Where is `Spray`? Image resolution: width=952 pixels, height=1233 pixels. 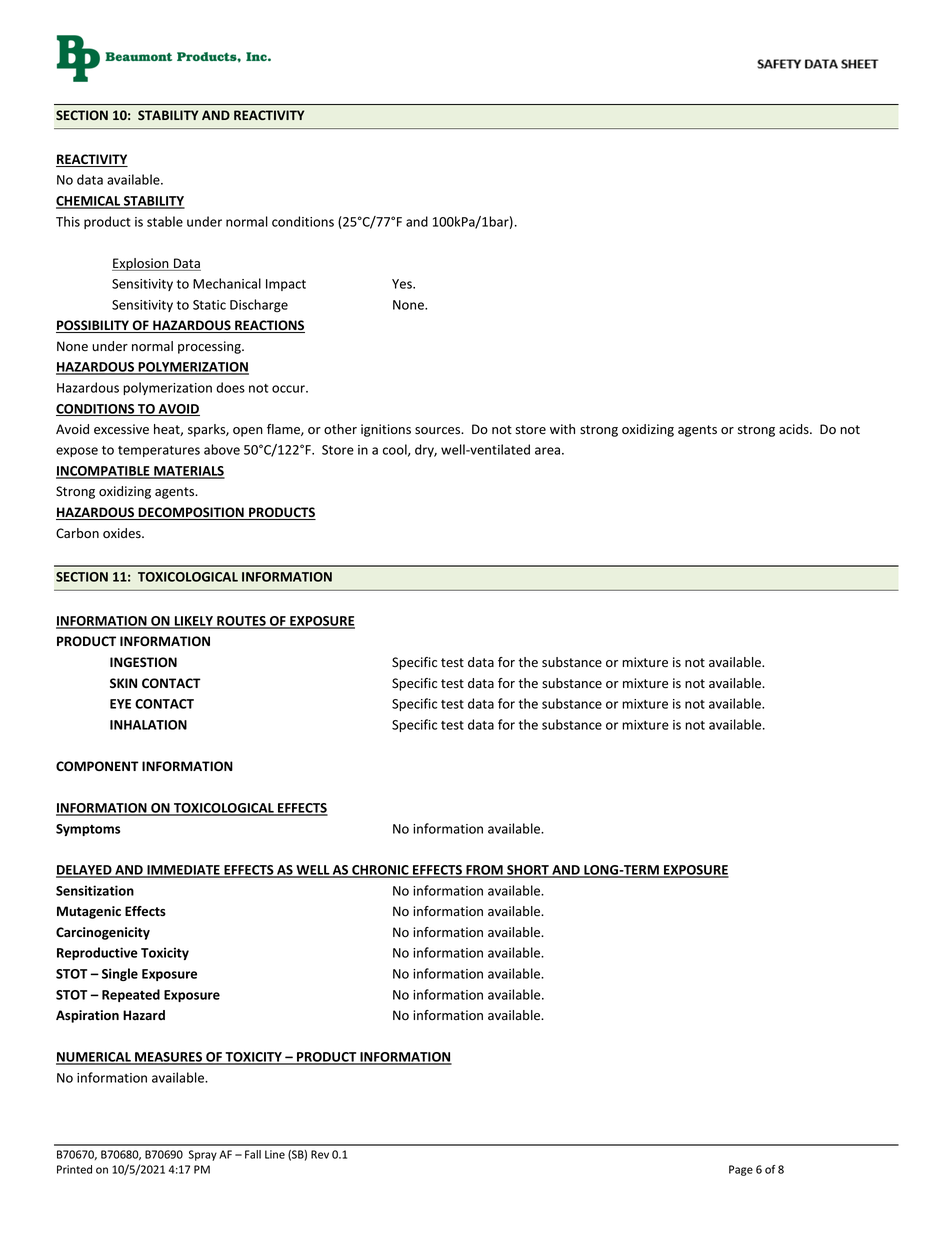 Spray is located at coordinates (203, 1155).
